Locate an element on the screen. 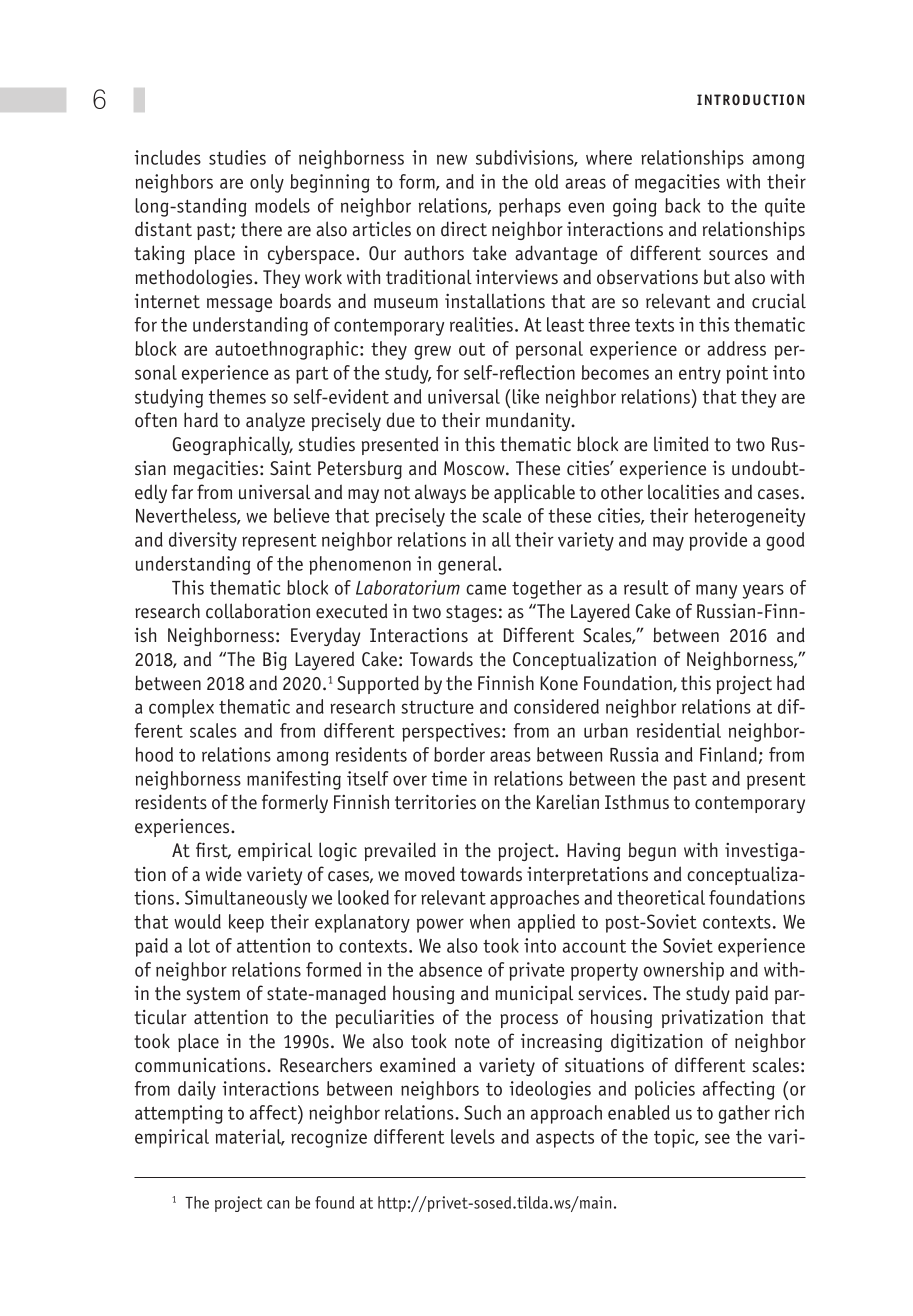 This screenshot has width=913, height=1316. levels is located at coordinates (473, 1136).
